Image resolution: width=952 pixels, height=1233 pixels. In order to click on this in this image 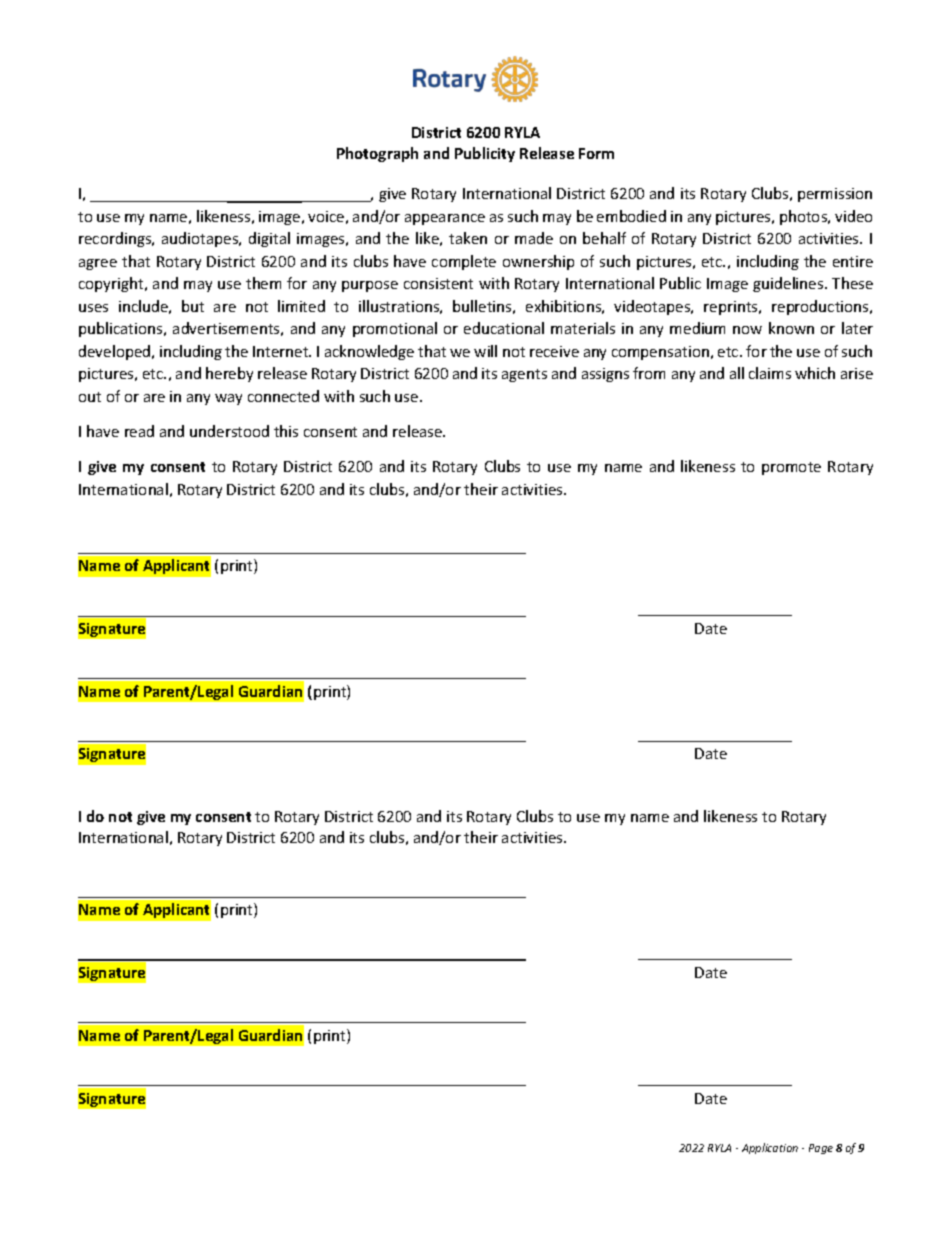, I will do `click(286, 431)`.
